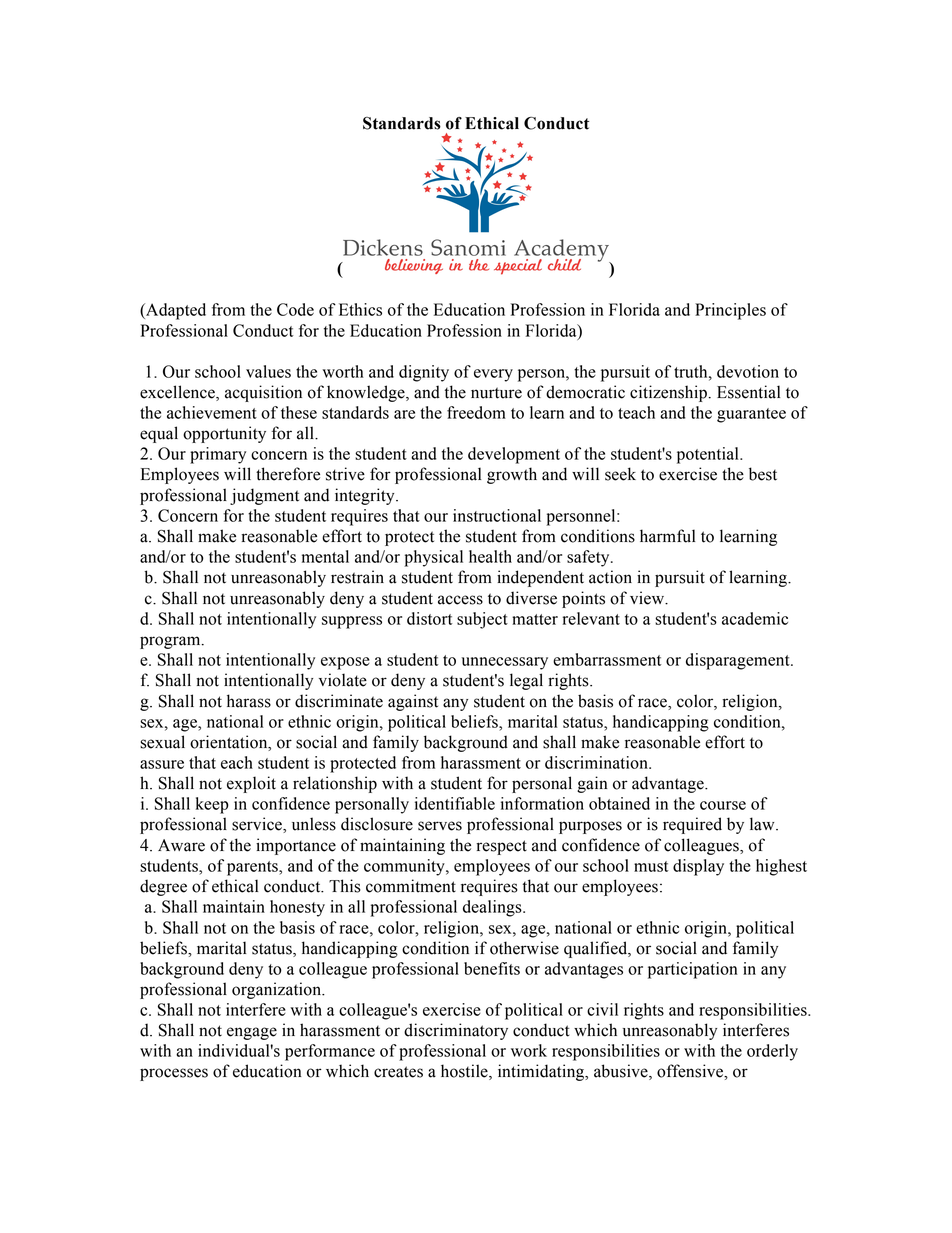 The image size is (952, 1233). What do you see at coordinates (667, 536) in the screenshot?
I see `harmful` at bounding box center [667, 536].
